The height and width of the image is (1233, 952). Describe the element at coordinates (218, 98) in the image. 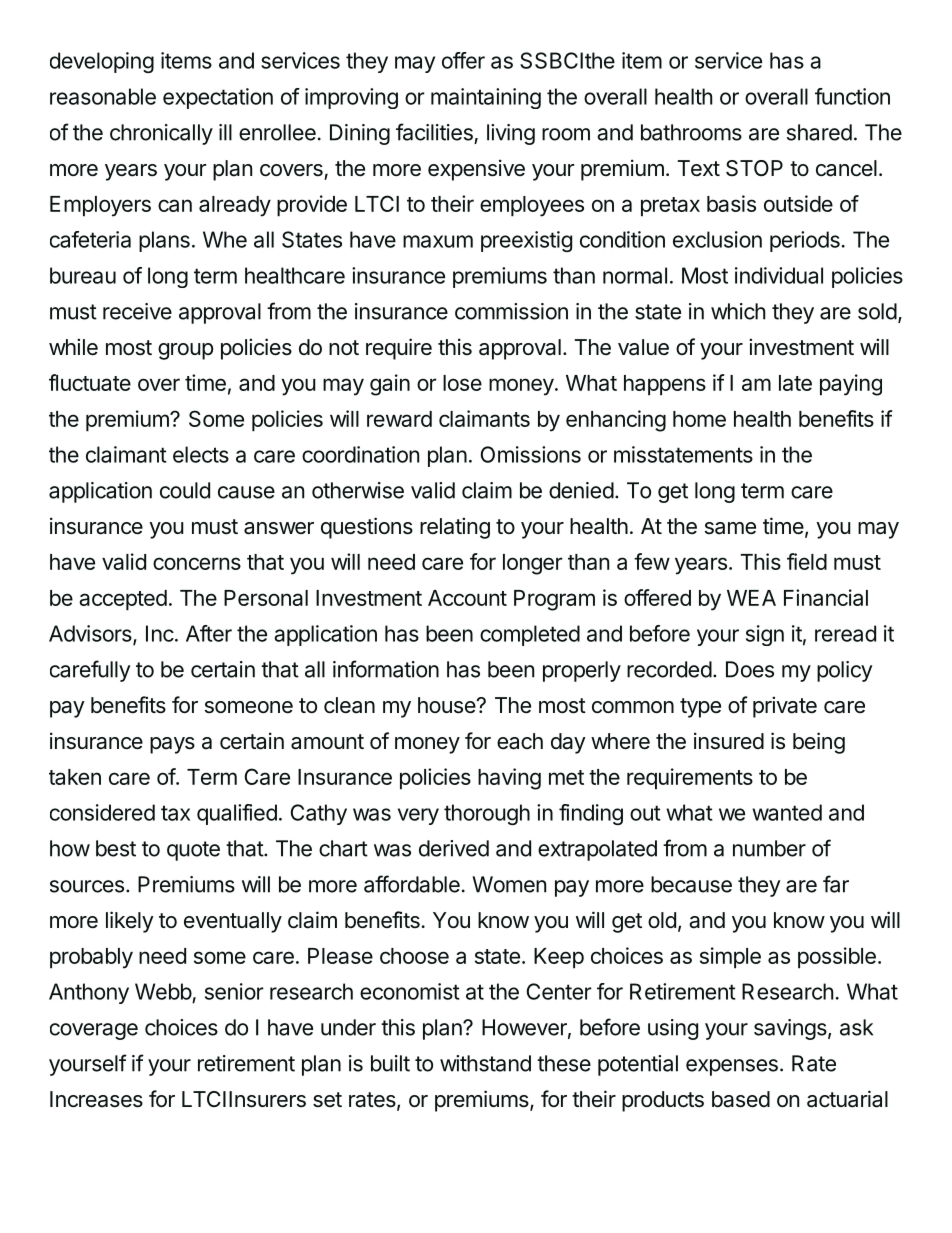

I see `expectation` at that location.
